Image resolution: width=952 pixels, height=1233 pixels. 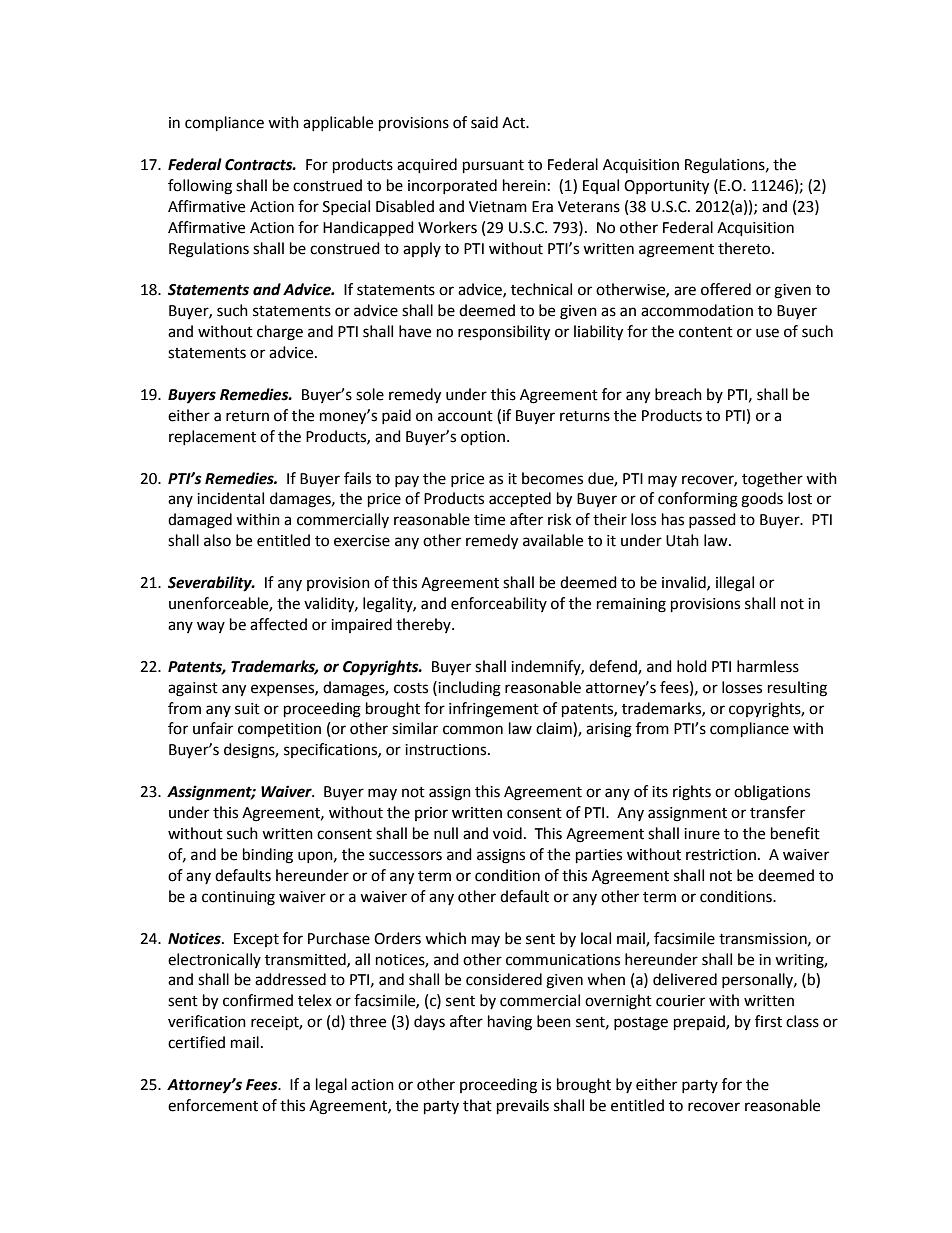 I want to click on following, so click(x=200, y=187).
